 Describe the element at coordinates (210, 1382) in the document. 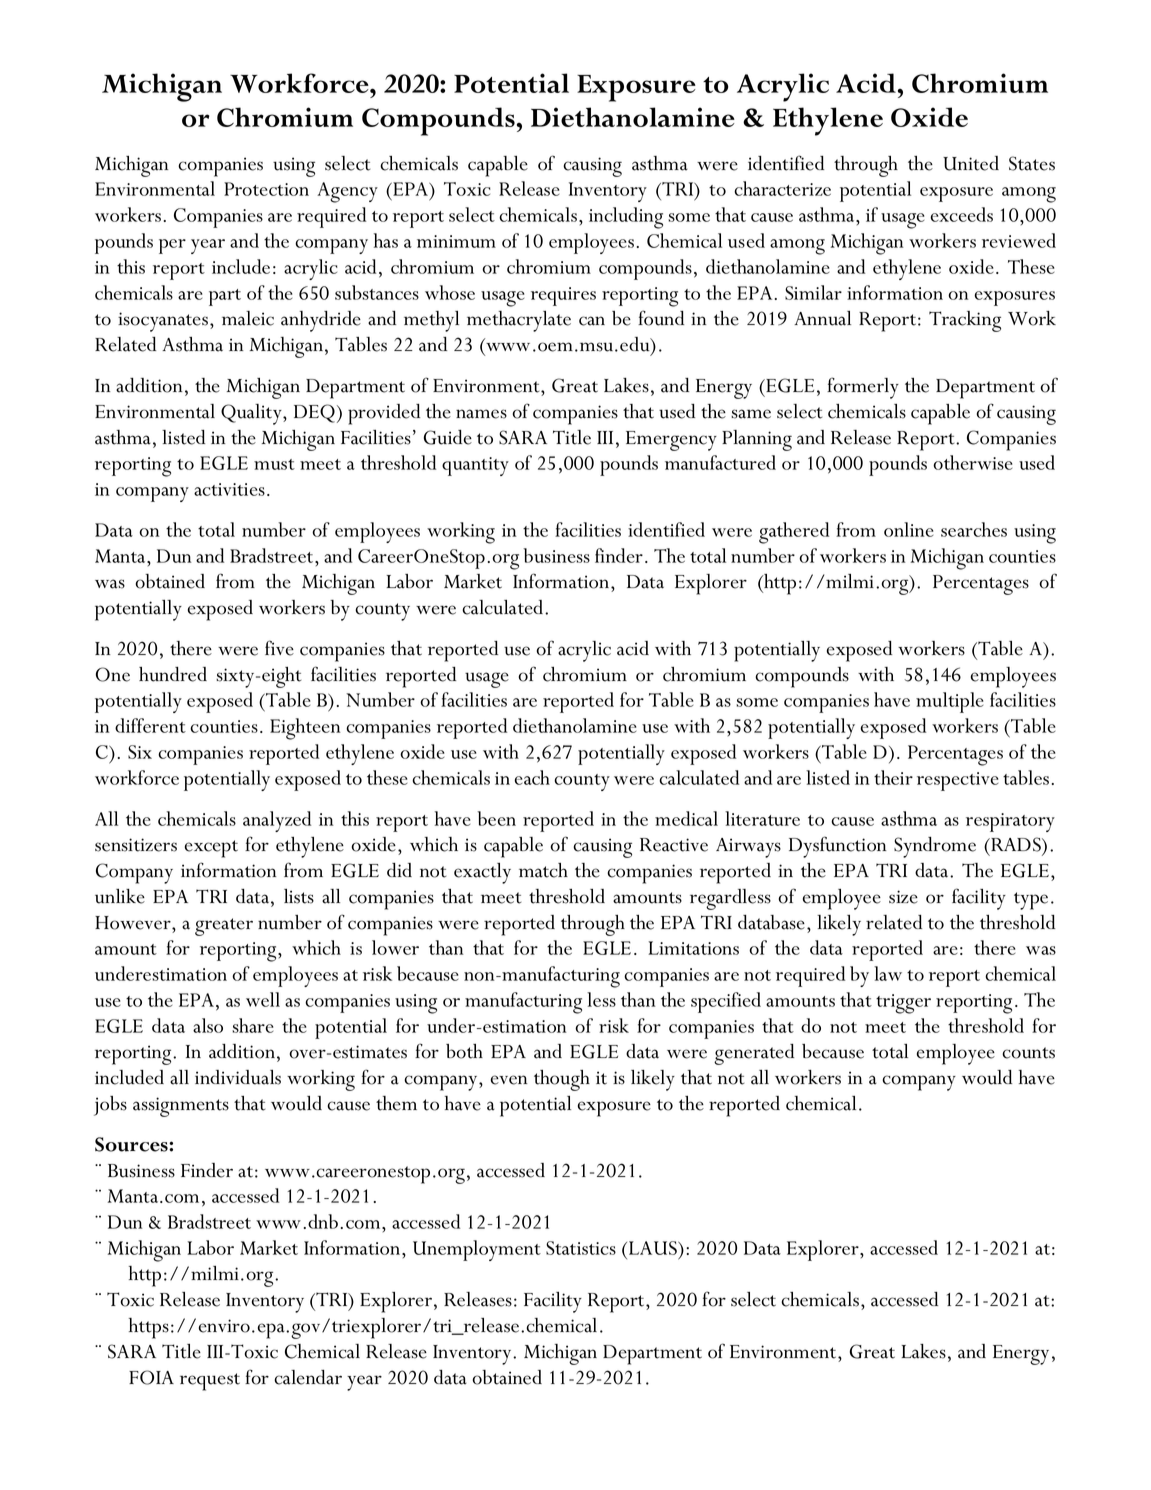

I see `request` at that location.
